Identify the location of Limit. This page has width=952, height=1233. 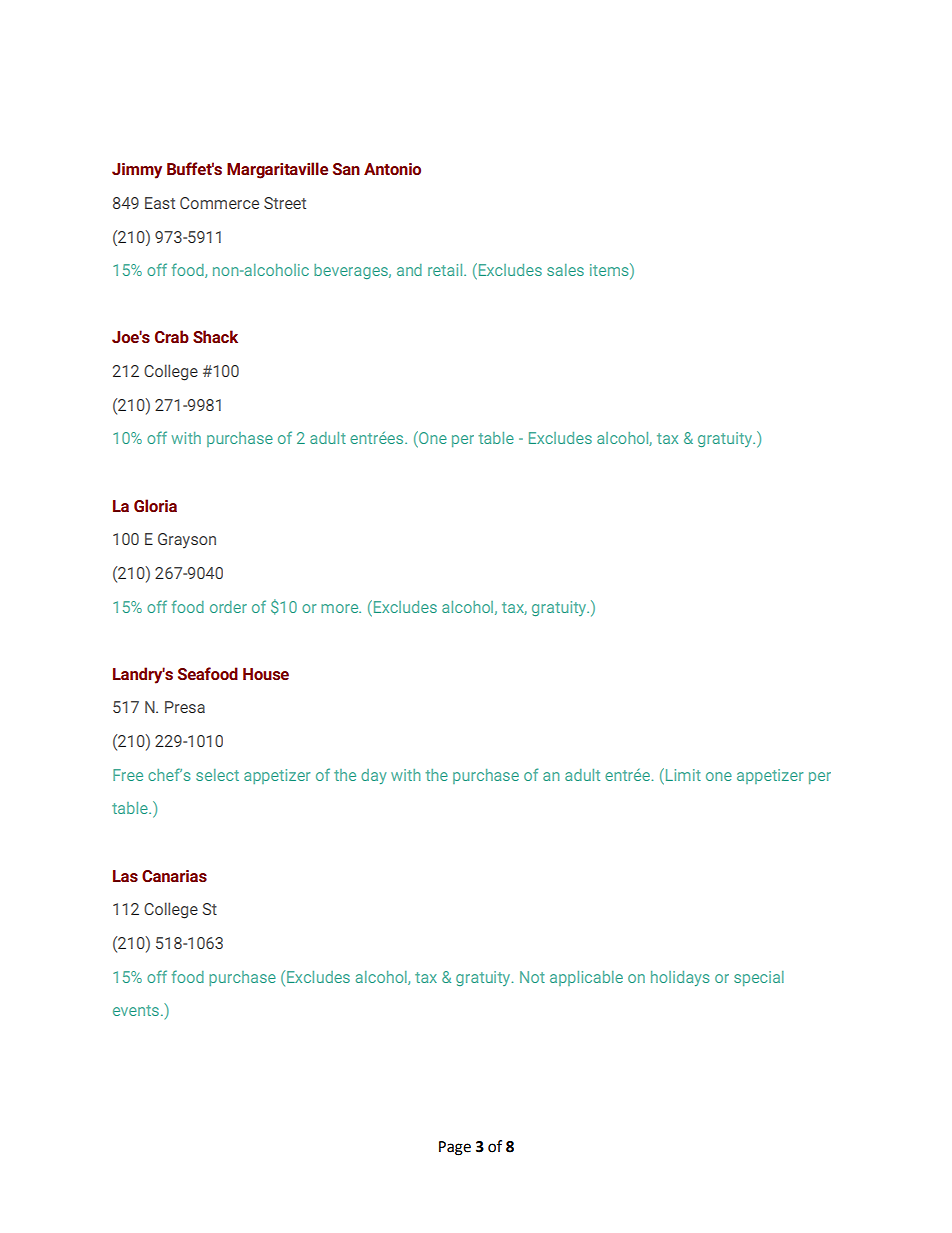
(682, 774).
